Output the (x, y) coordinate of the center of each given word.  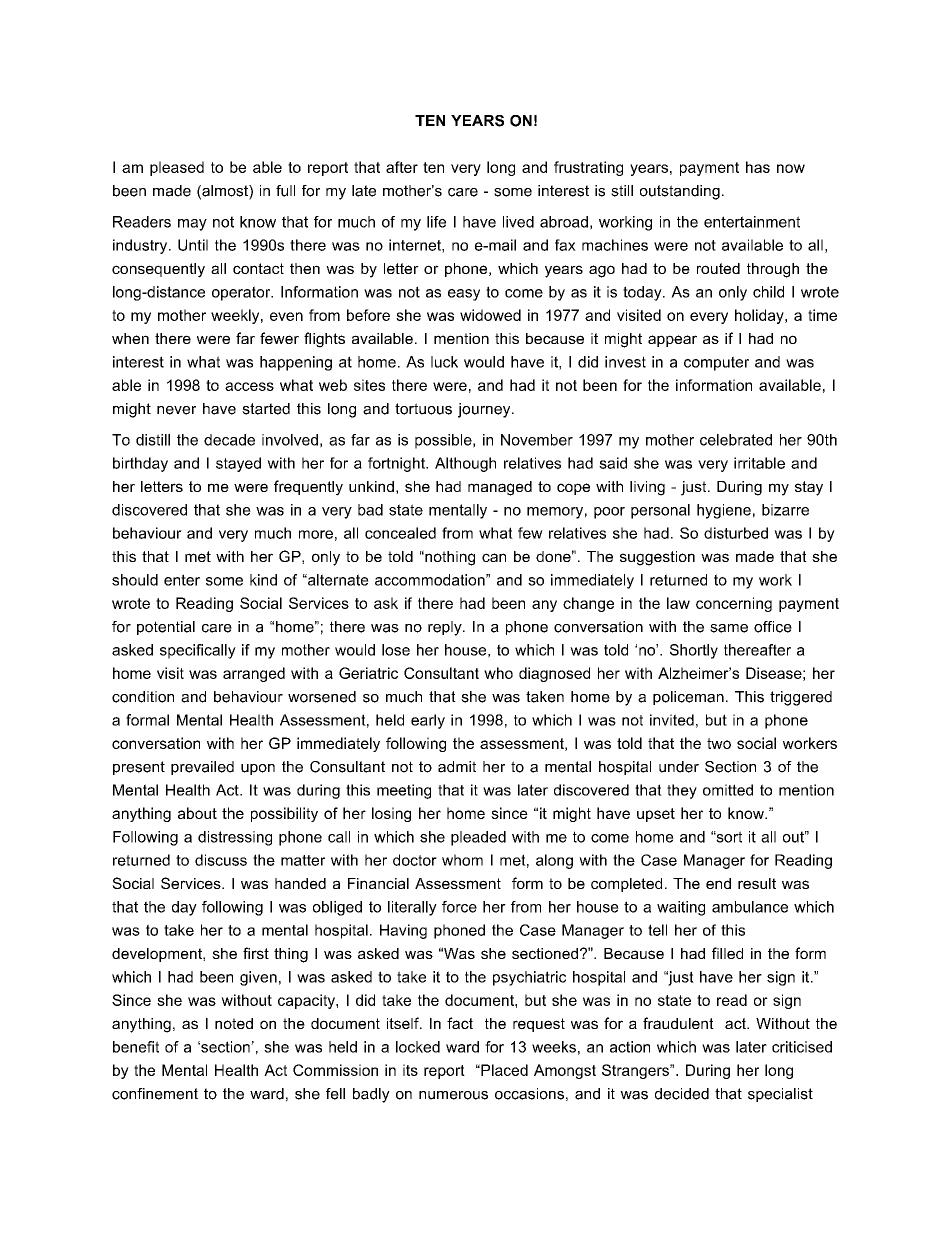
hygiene (724, 511)
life (436, 222)
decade (229, 440)
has (758, 167)
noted (234, 1023)
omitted (728, 790)
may (192, 225)
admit (457, 767)
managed (500, 488)
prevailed (202, 768)
